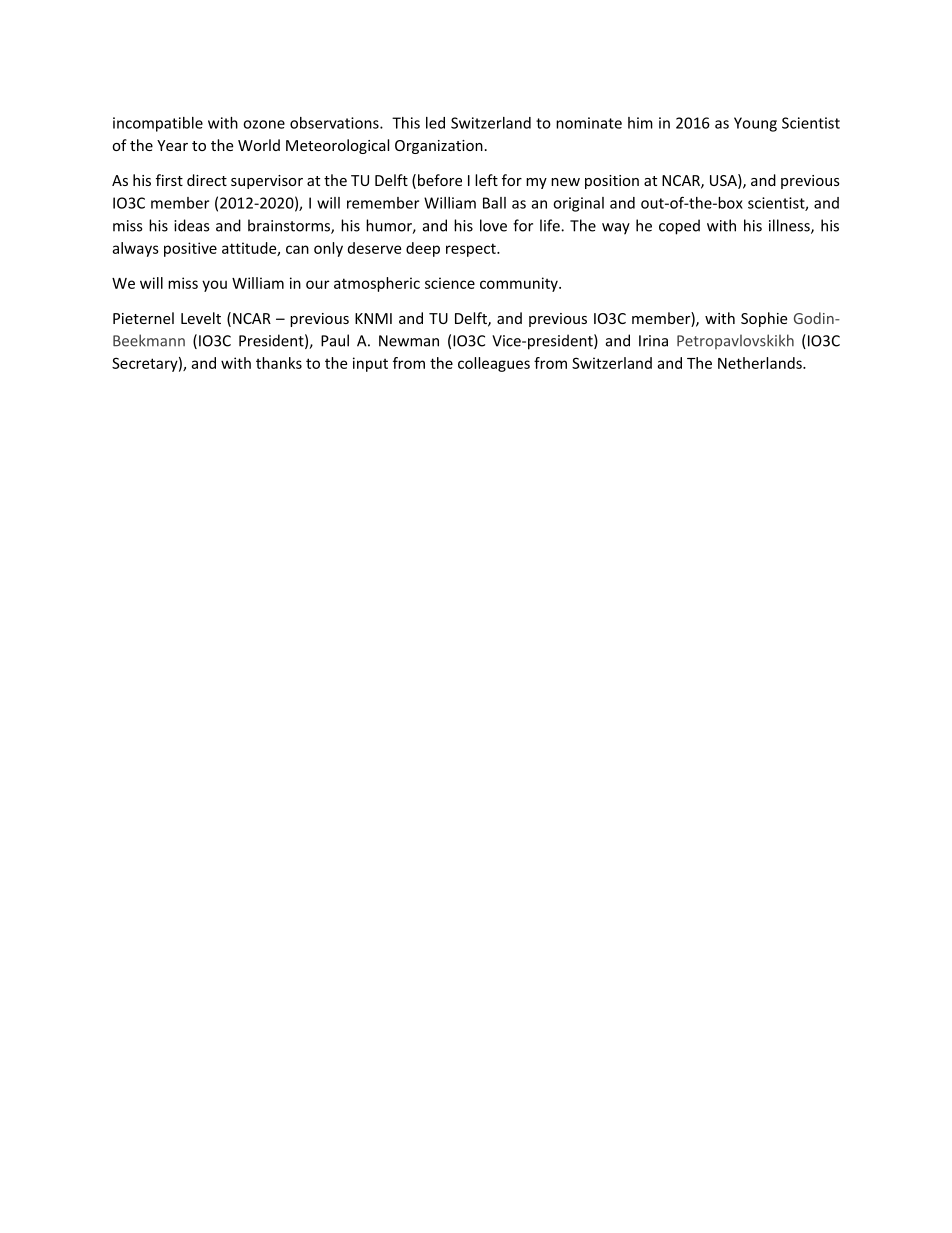  Describe the element at coordinates (494, 364) in the page. I see `colleagues` at that location.
